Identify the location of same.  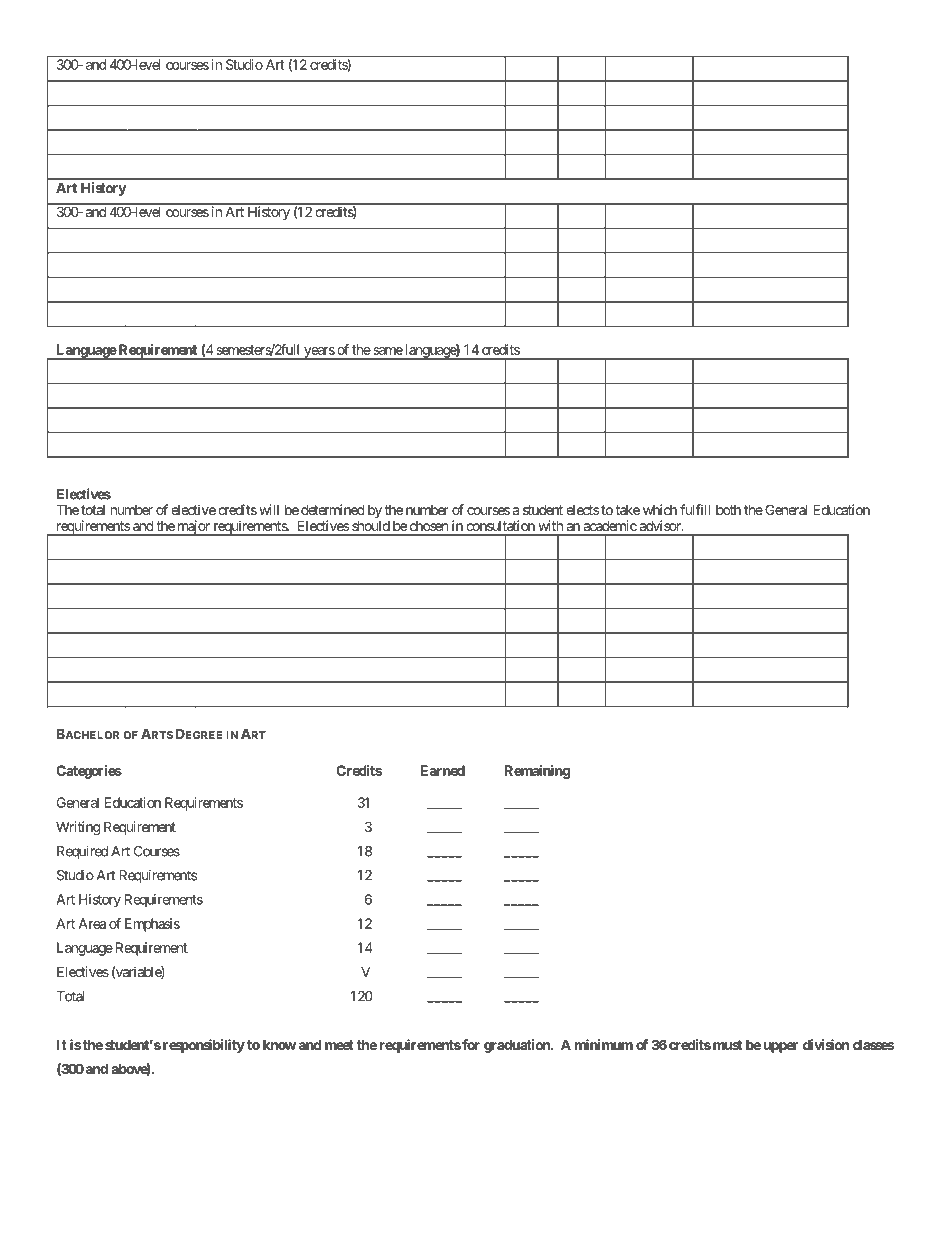
(388, 351).
